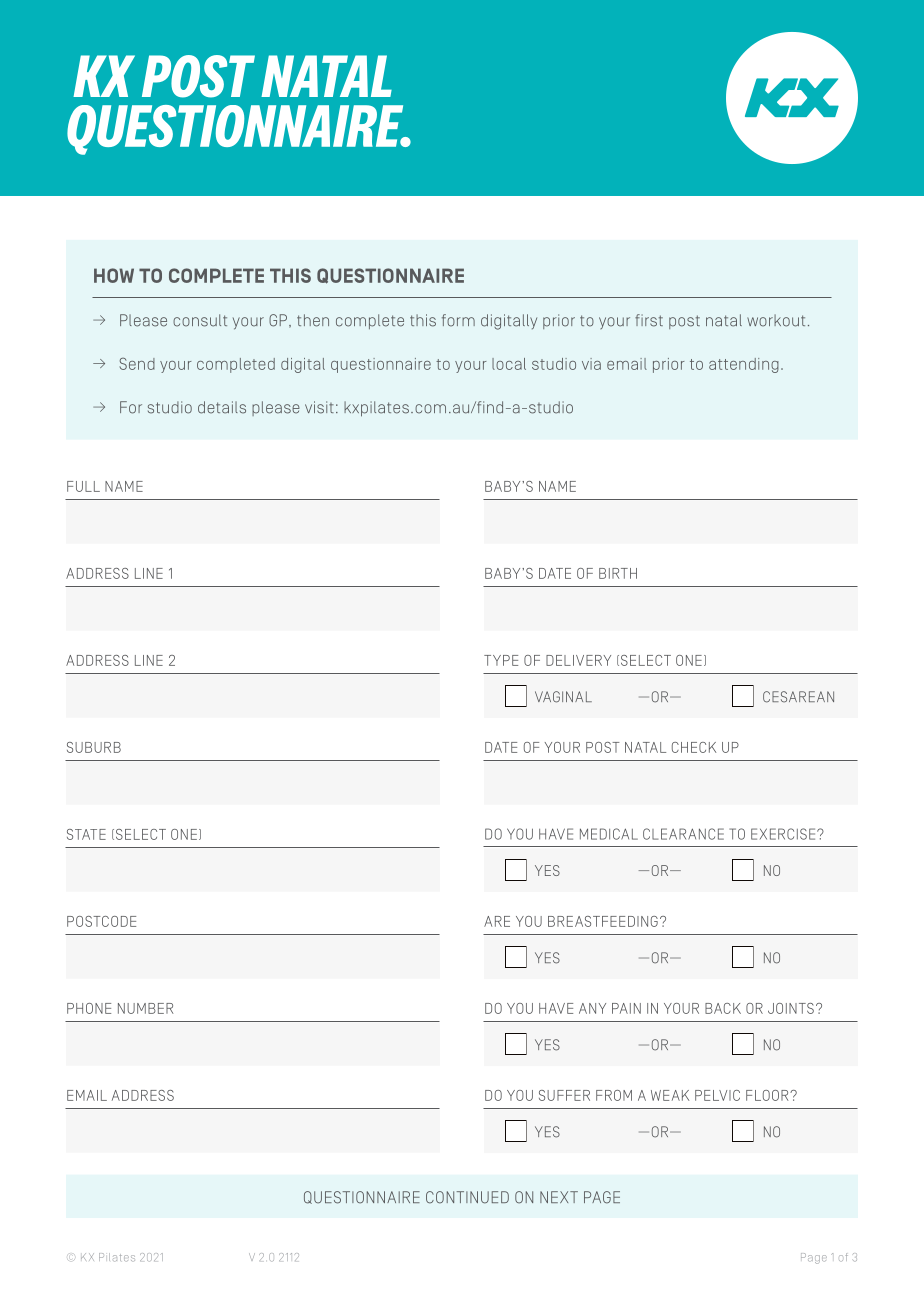  I want to click on workout, so click(776, 320).
